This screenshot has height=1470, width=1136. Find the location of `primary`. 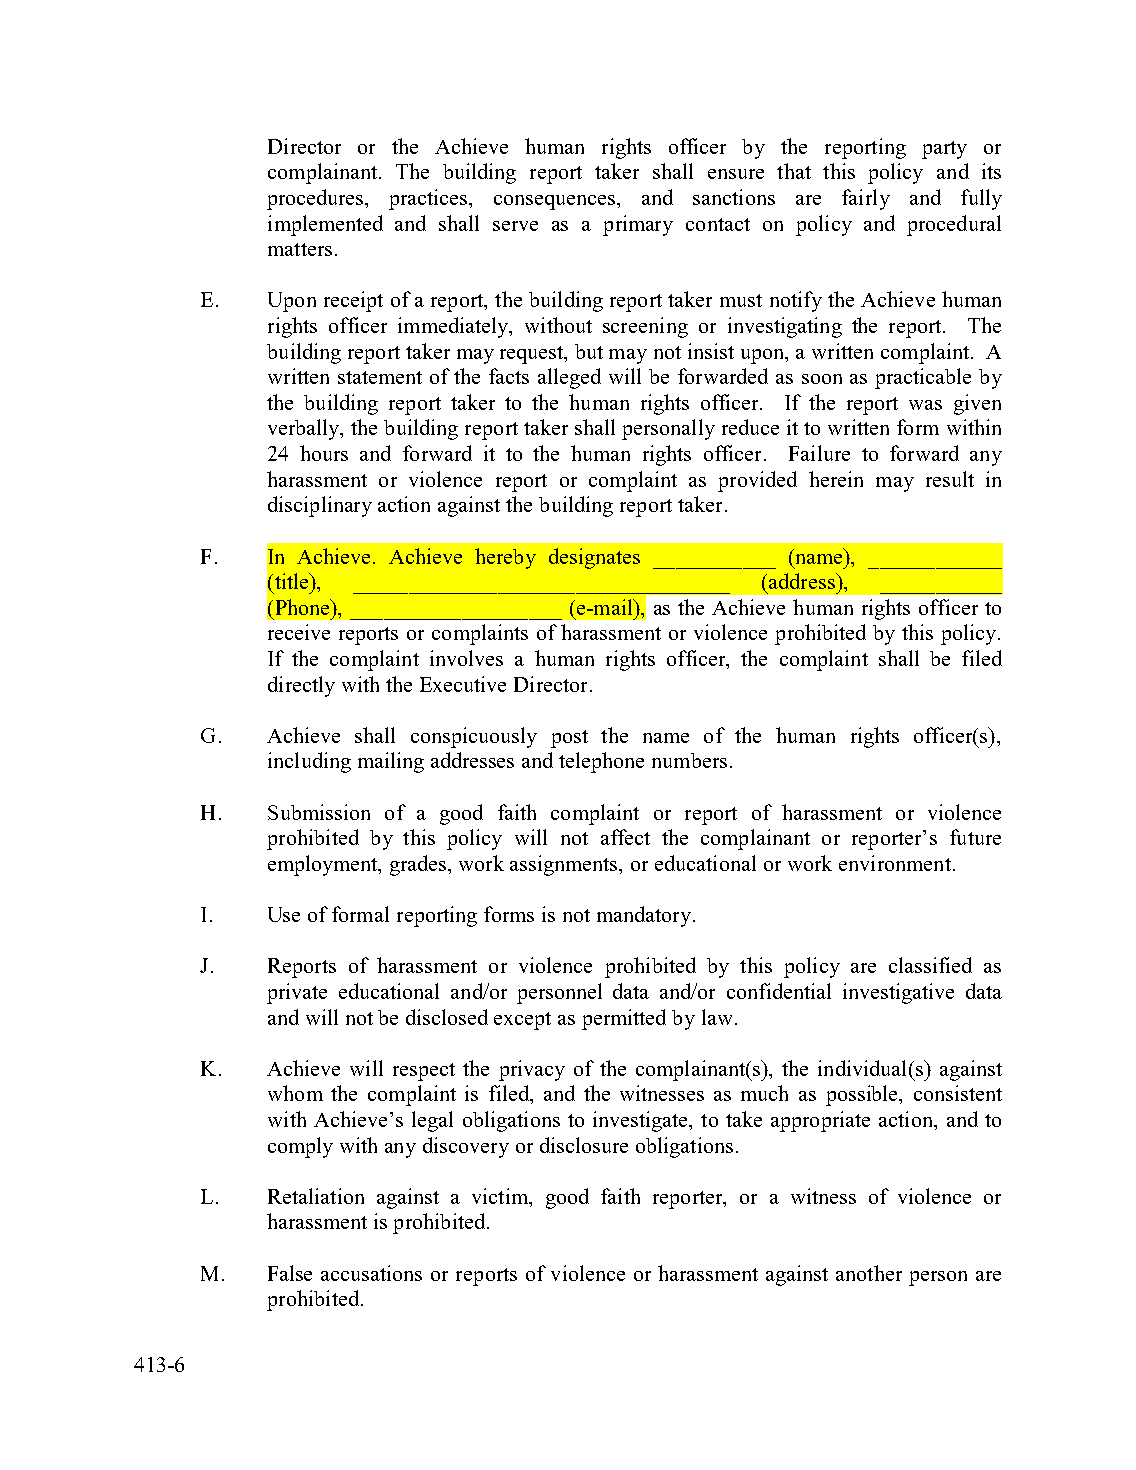

primary is located at coordinates (638, 225).
